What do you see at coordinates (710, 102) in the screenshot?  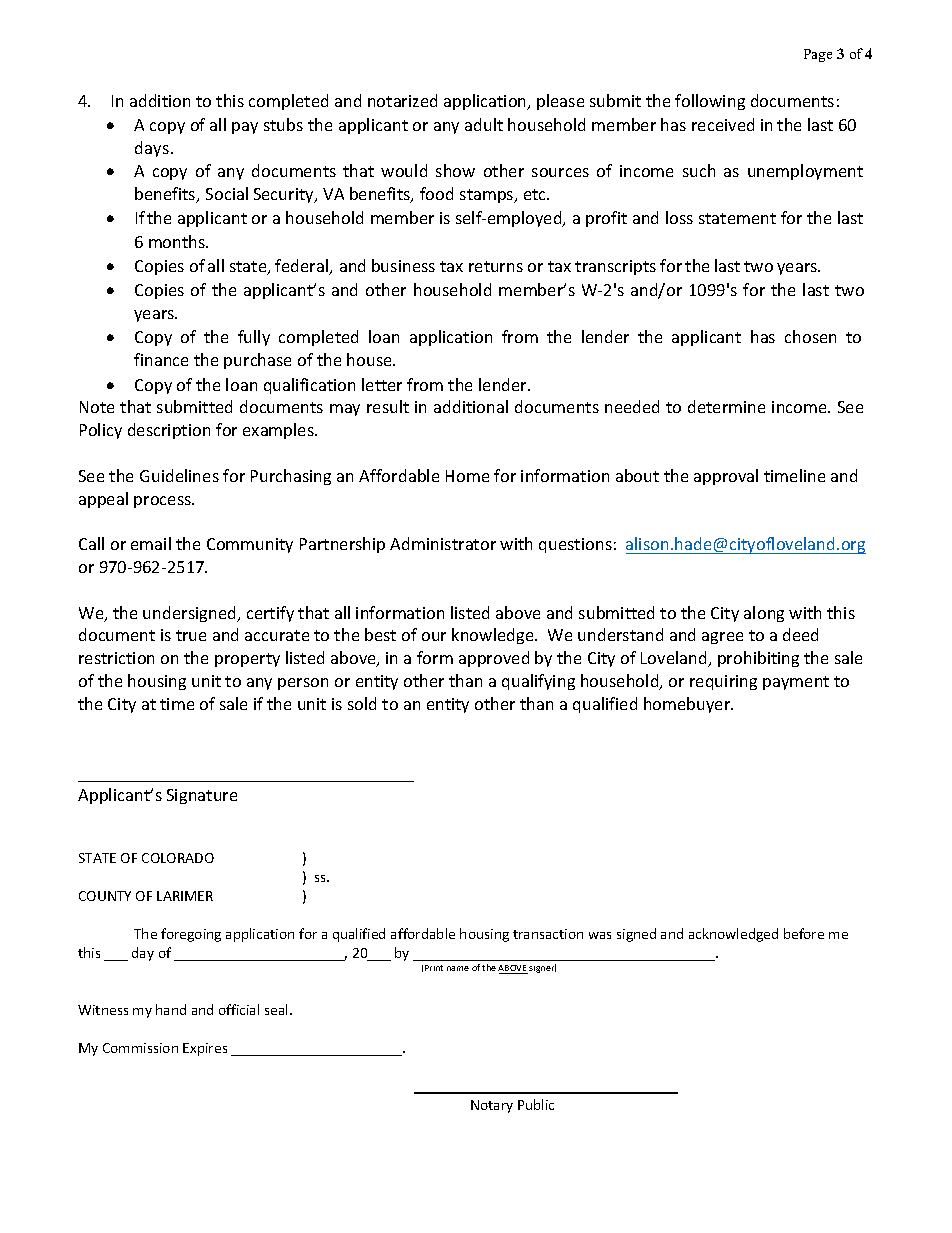 I see `following` at bounding box center [710, 102].
